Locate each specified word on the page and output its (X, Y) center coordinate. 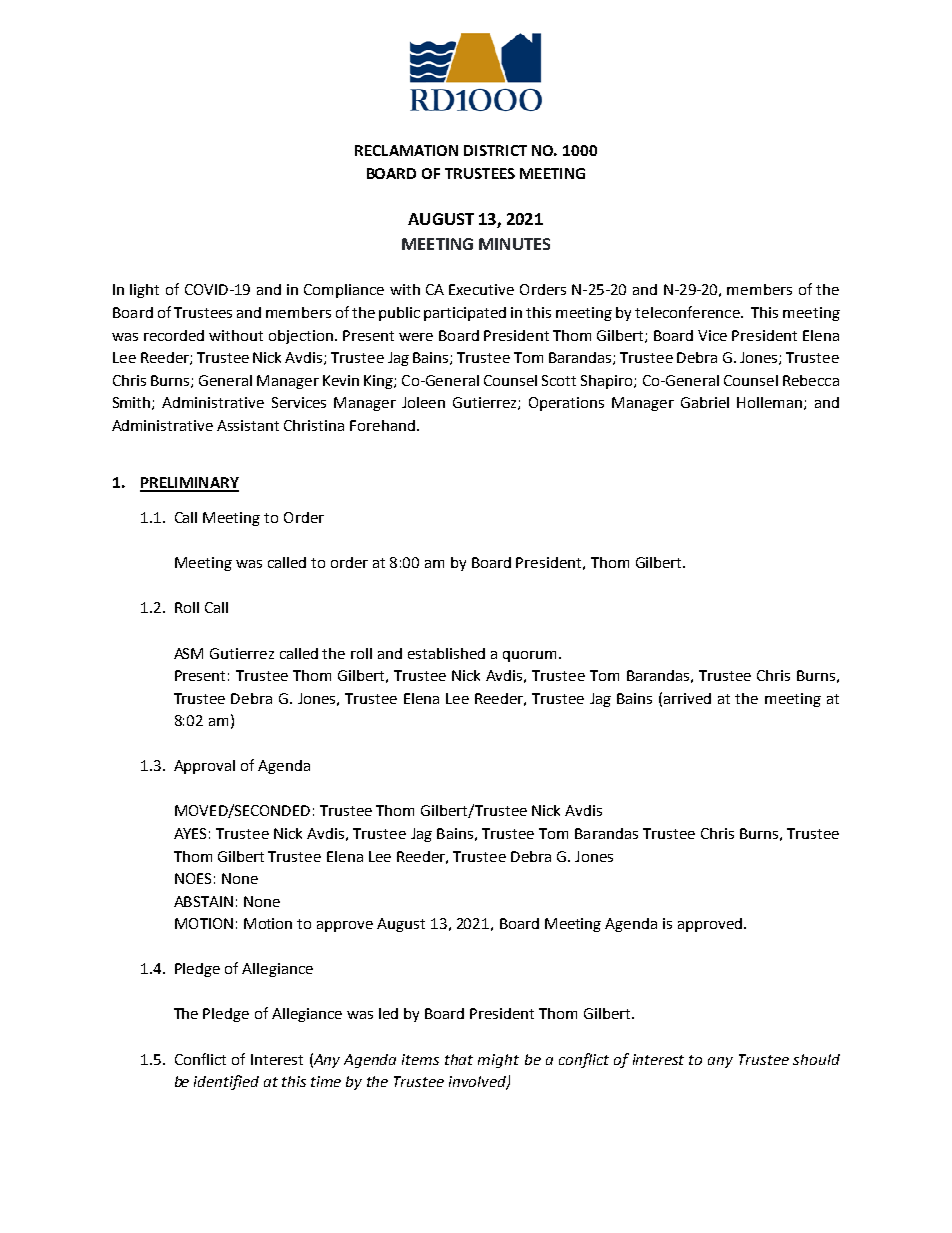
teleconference (688, 312)
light (144, 291)
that (459, 1059)
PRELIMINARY (189, 484)
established (446, 653)
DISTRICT (495, 150)
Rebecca (811, 380)
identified (226, 1082)
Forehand (382, 425)
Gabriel (705, 402)
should (816, 1059)
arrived (687, 698)
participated (465, 314)
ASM (188, 653)
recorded (174, 335)
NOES (193, 878)
